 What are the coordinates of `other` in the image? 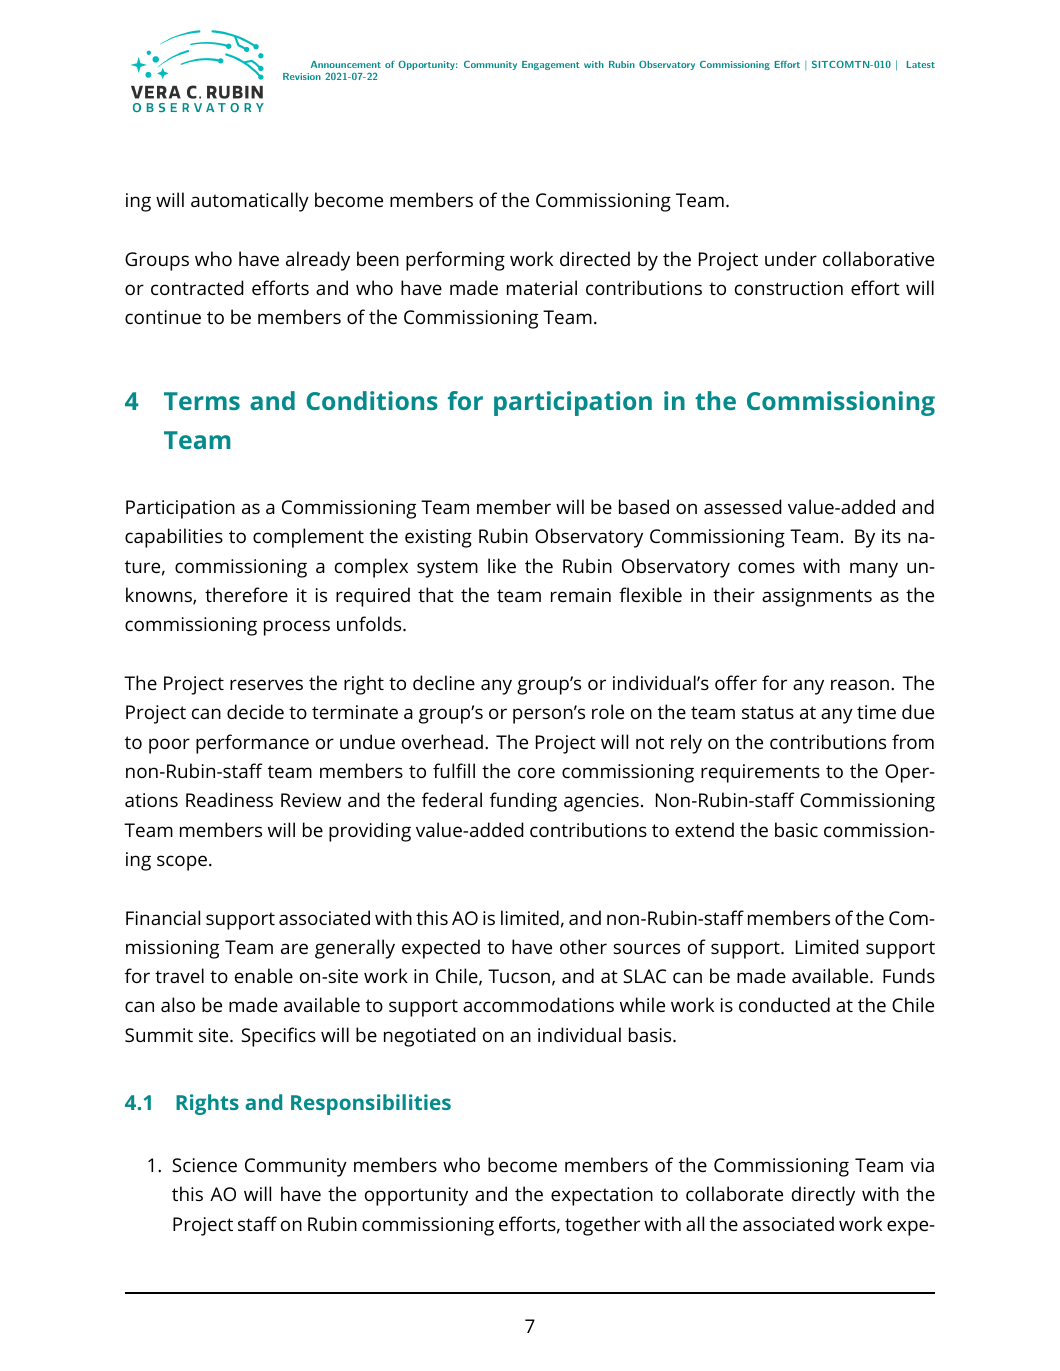 It's located at (583, 946).
